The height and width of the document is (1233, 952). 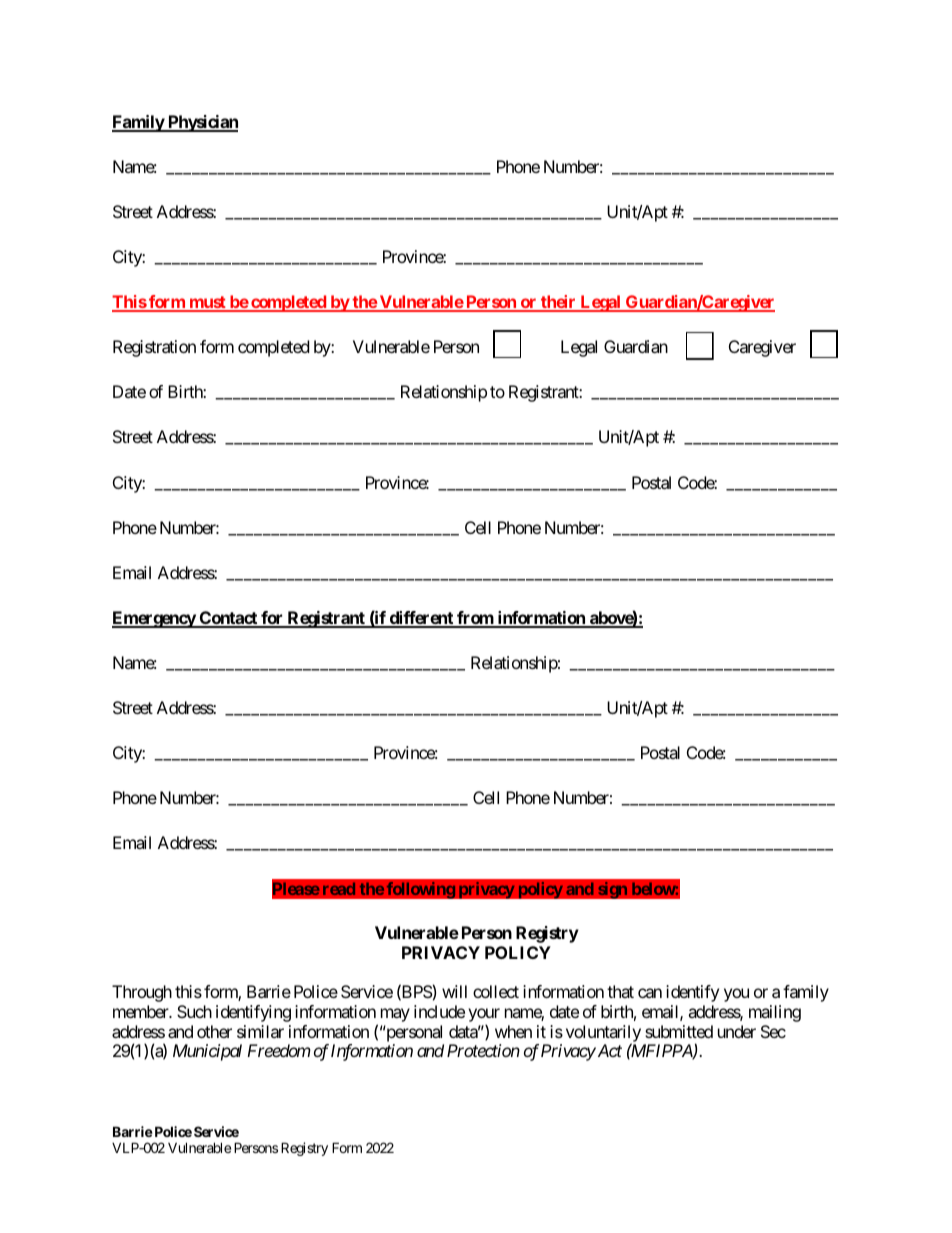 I want to click on Physician, so click(x=202, y=123).
